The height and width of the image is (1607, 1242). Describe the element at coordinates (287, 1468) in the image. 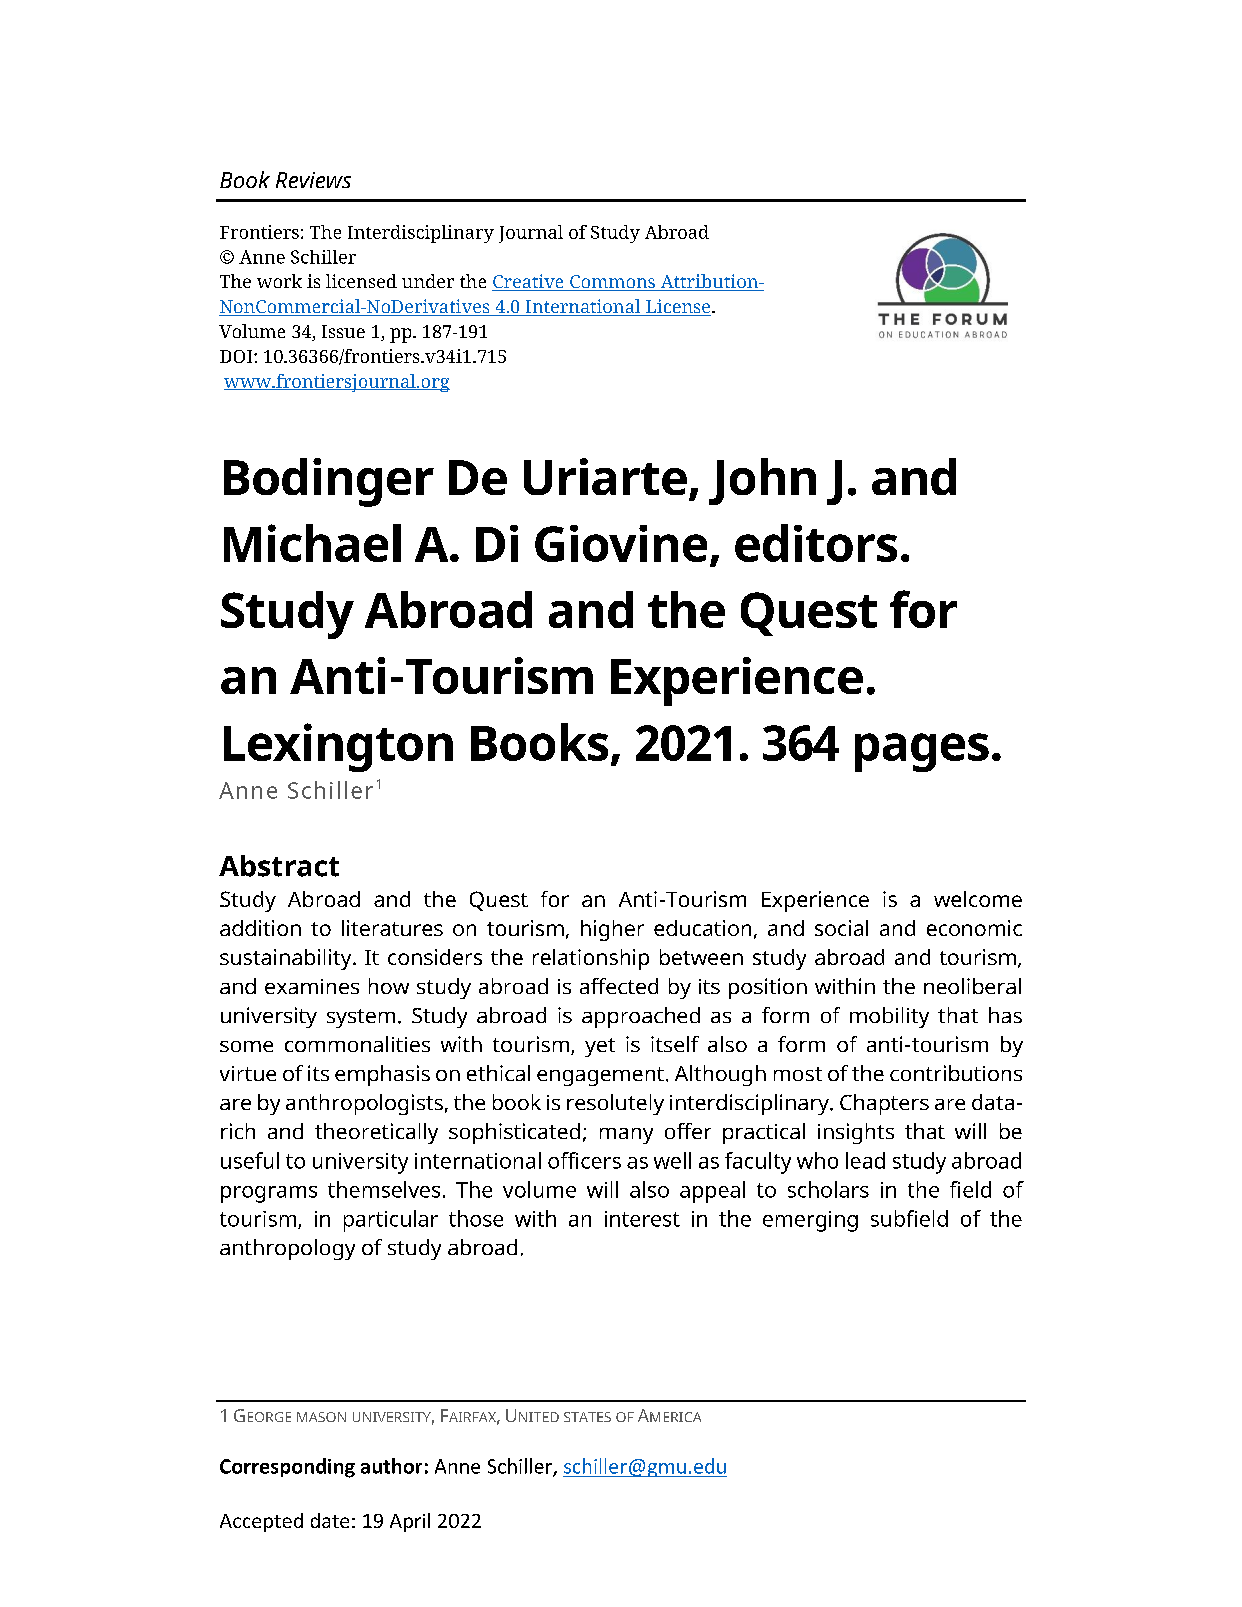

I see `Corresponding` at that location.
